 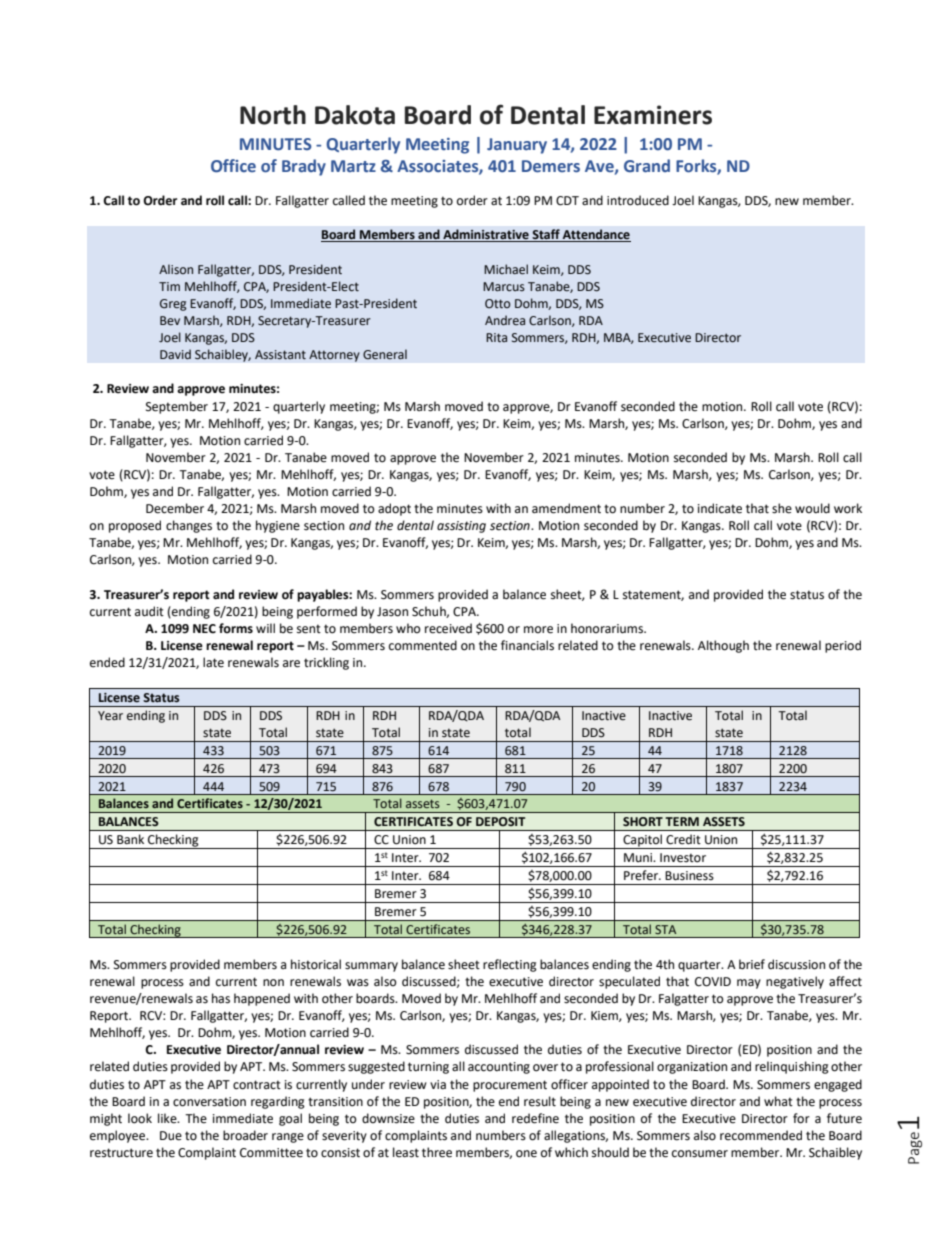 What do you see at coordinates (778, 1101) in the screenshot?
I see `what` at bounding box center [778, 1101].
